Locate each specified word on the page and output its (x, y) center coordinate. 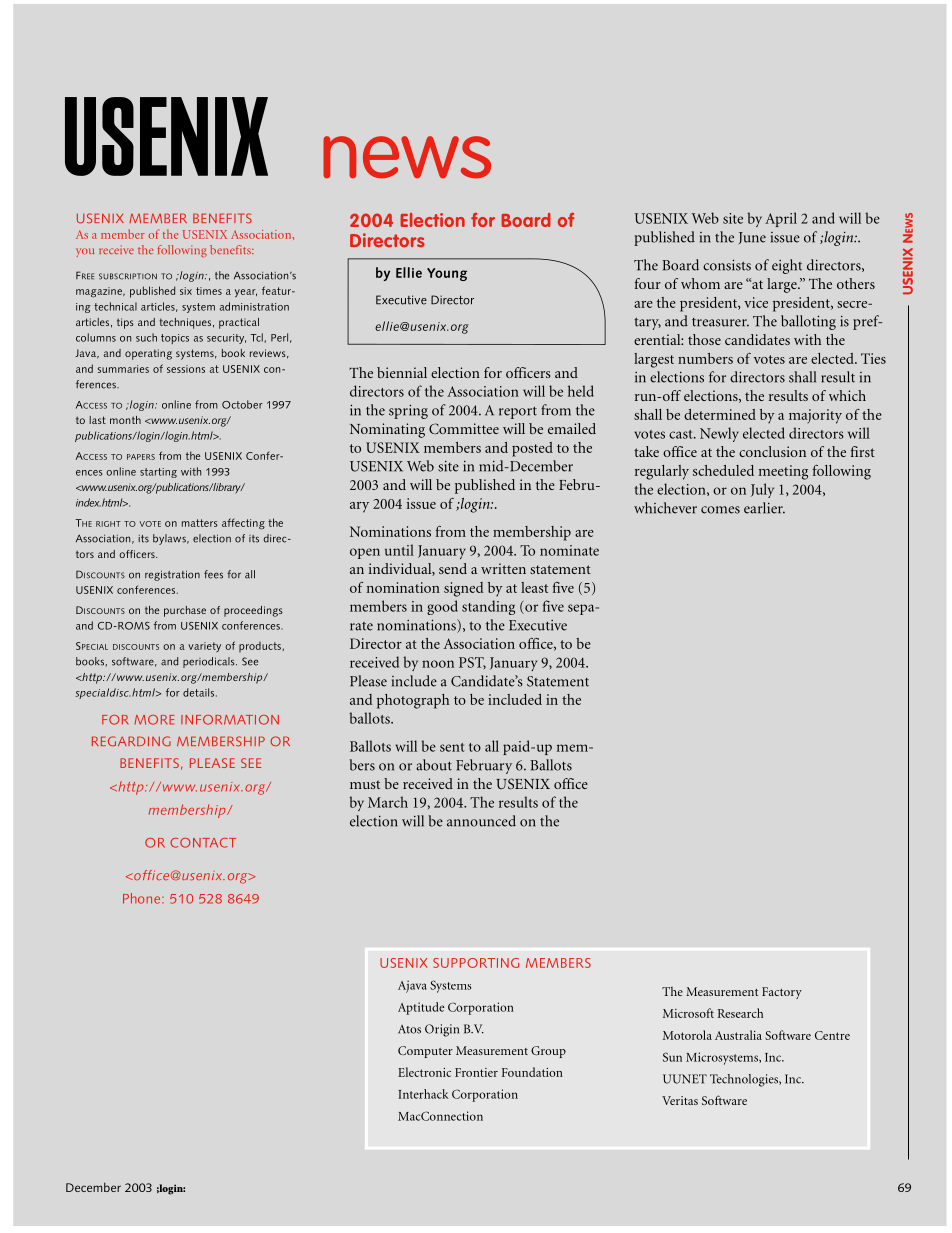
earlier (764, 508)
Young (447, 274)
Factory (782, 993)
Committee (464, 428)
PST (472, 663)
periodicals (210, 662)
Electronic (424, 1072)
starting (158, 473)
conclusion (772, 451)
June (752, 238)
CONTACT (203, 843)
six (186, 291)
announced (481, 821)
